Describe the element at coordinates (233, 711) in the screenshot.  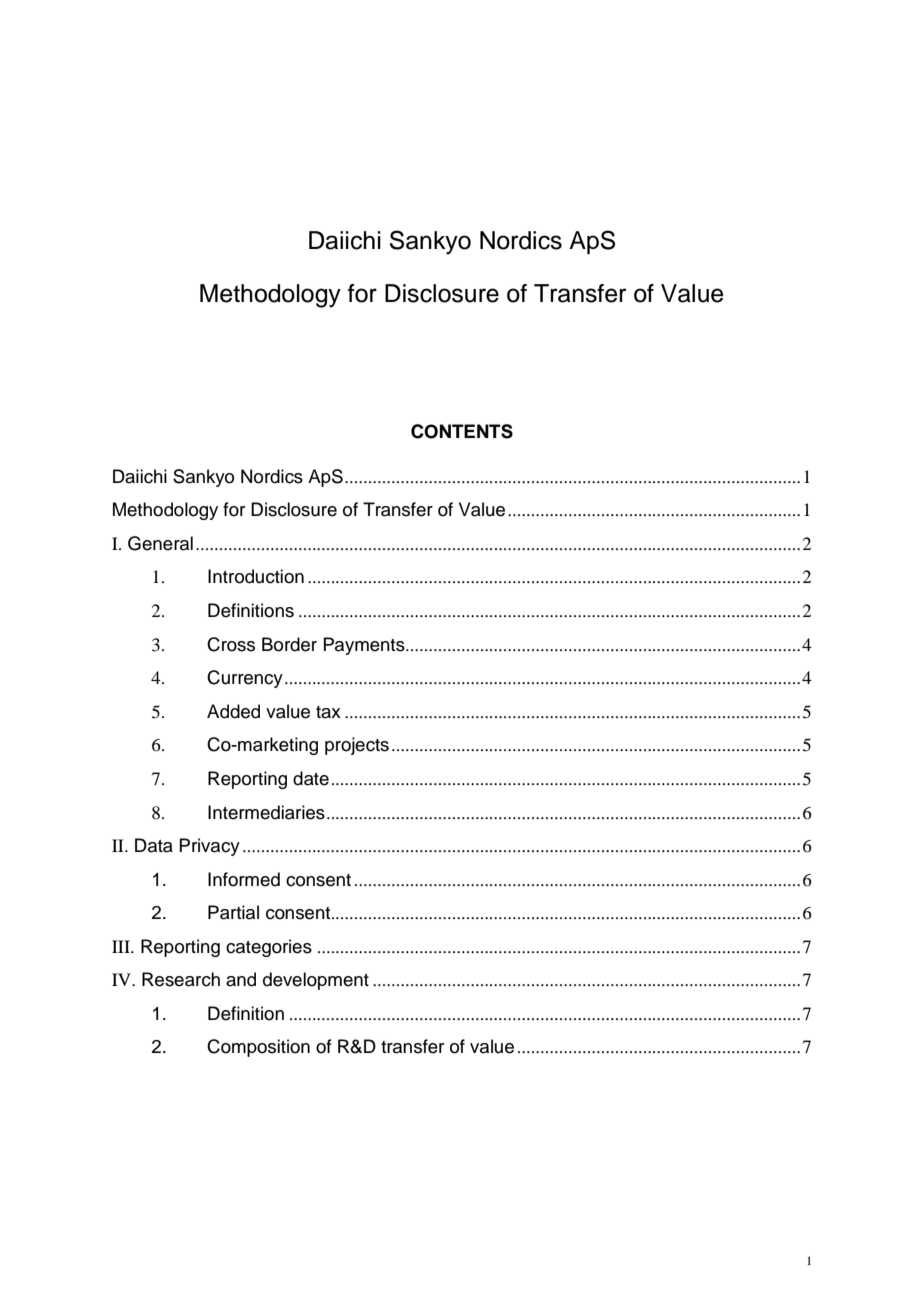
I see `Added` at that location.
